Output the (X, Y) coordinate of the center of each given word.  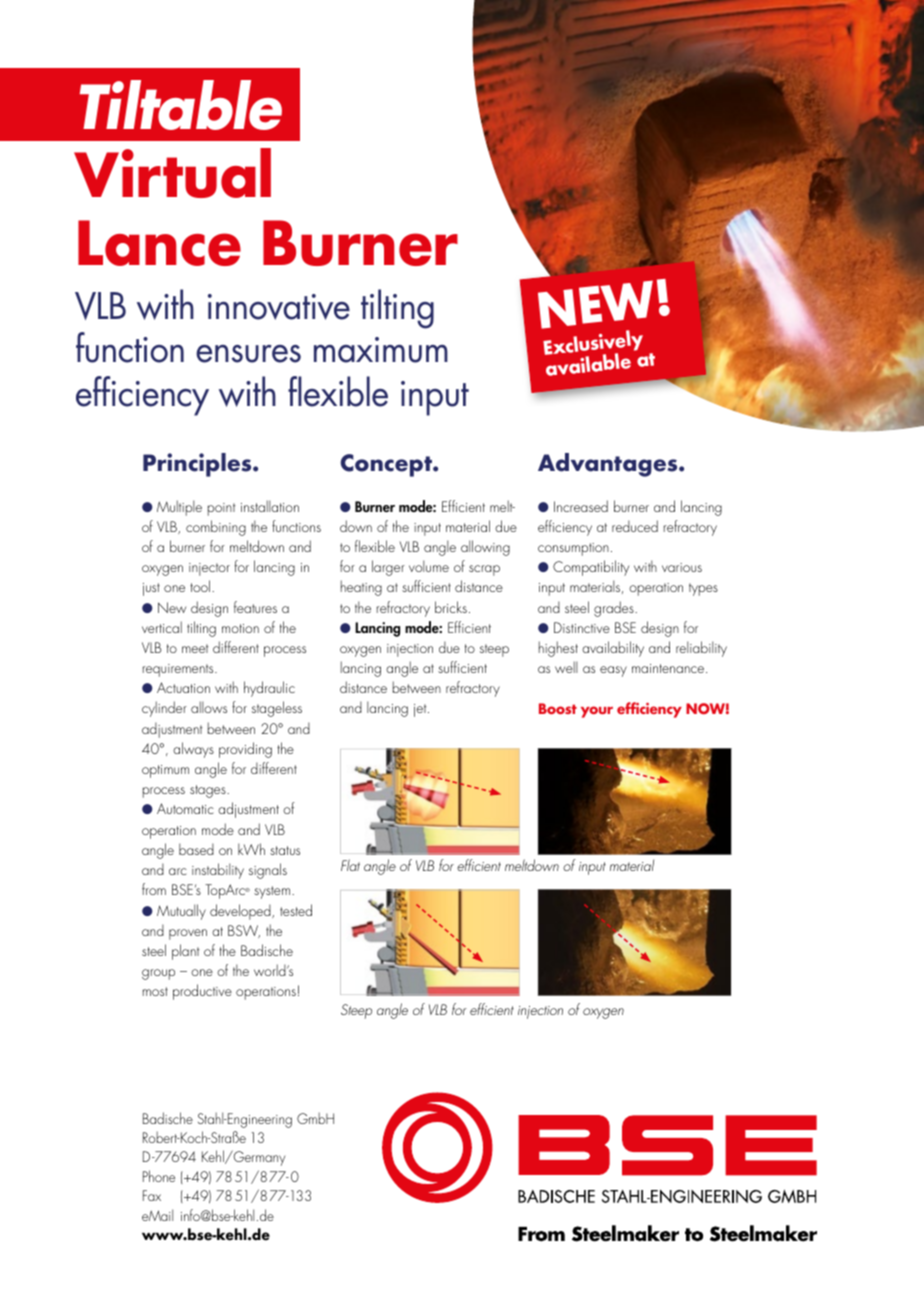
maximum (381, 350)
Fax (152, 1195)
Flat (350, 865)
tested (296, 910)
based (196, 849)
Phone (159, 1176)
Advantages (609, 465)
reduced (635, 526)
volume (429, 566)
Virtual (172, 173)
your (597, 712)
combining (216, 528)
